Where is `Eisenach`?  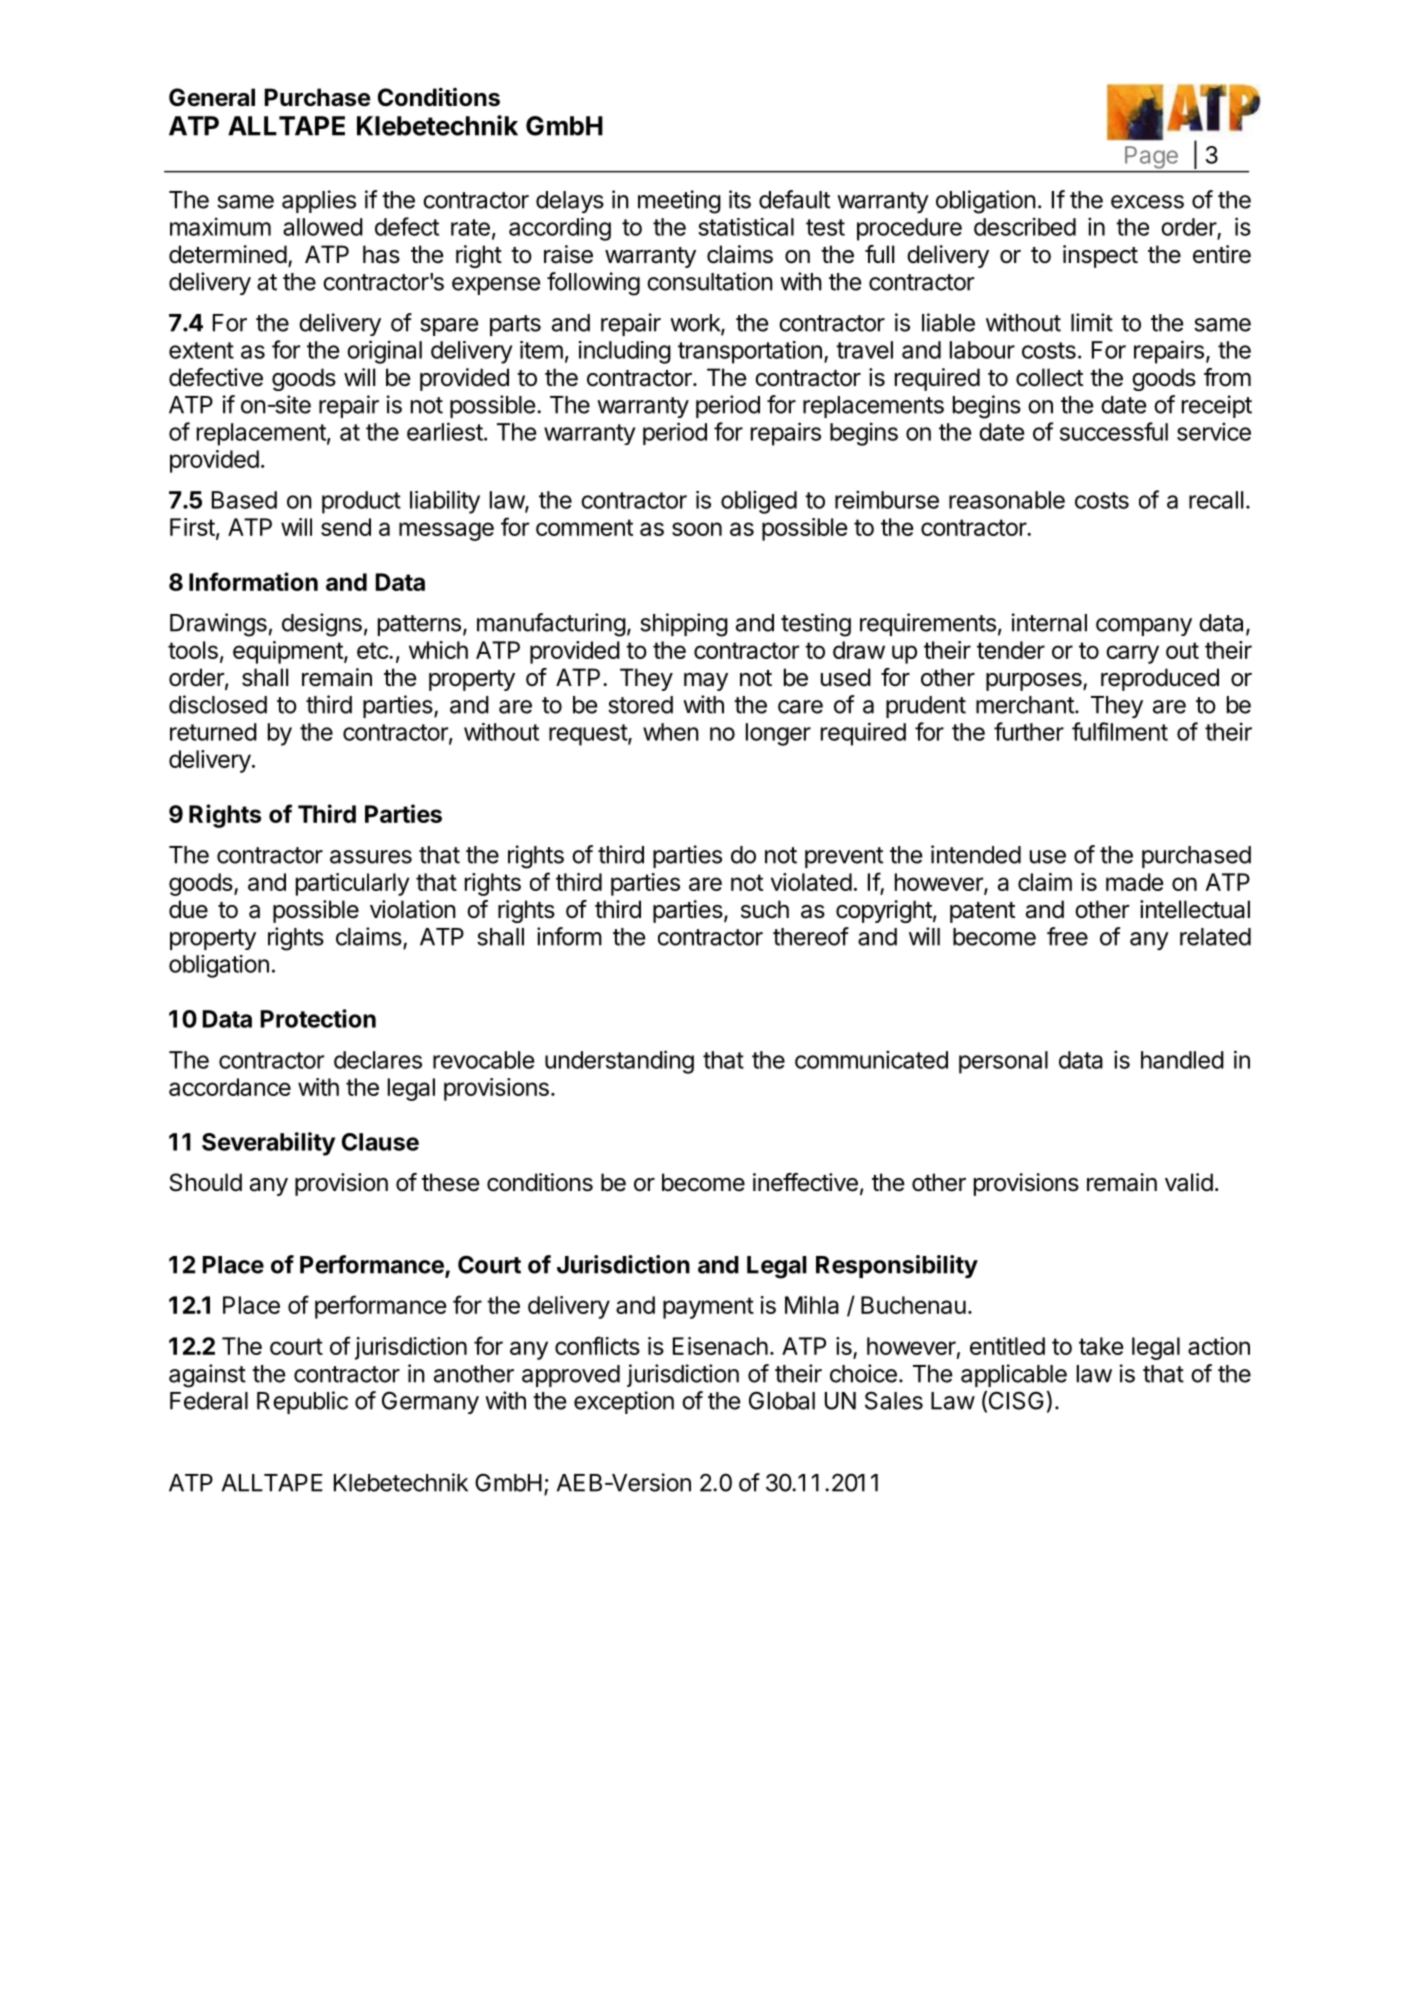
Eisenach is located at coordinates (720, 1346).
